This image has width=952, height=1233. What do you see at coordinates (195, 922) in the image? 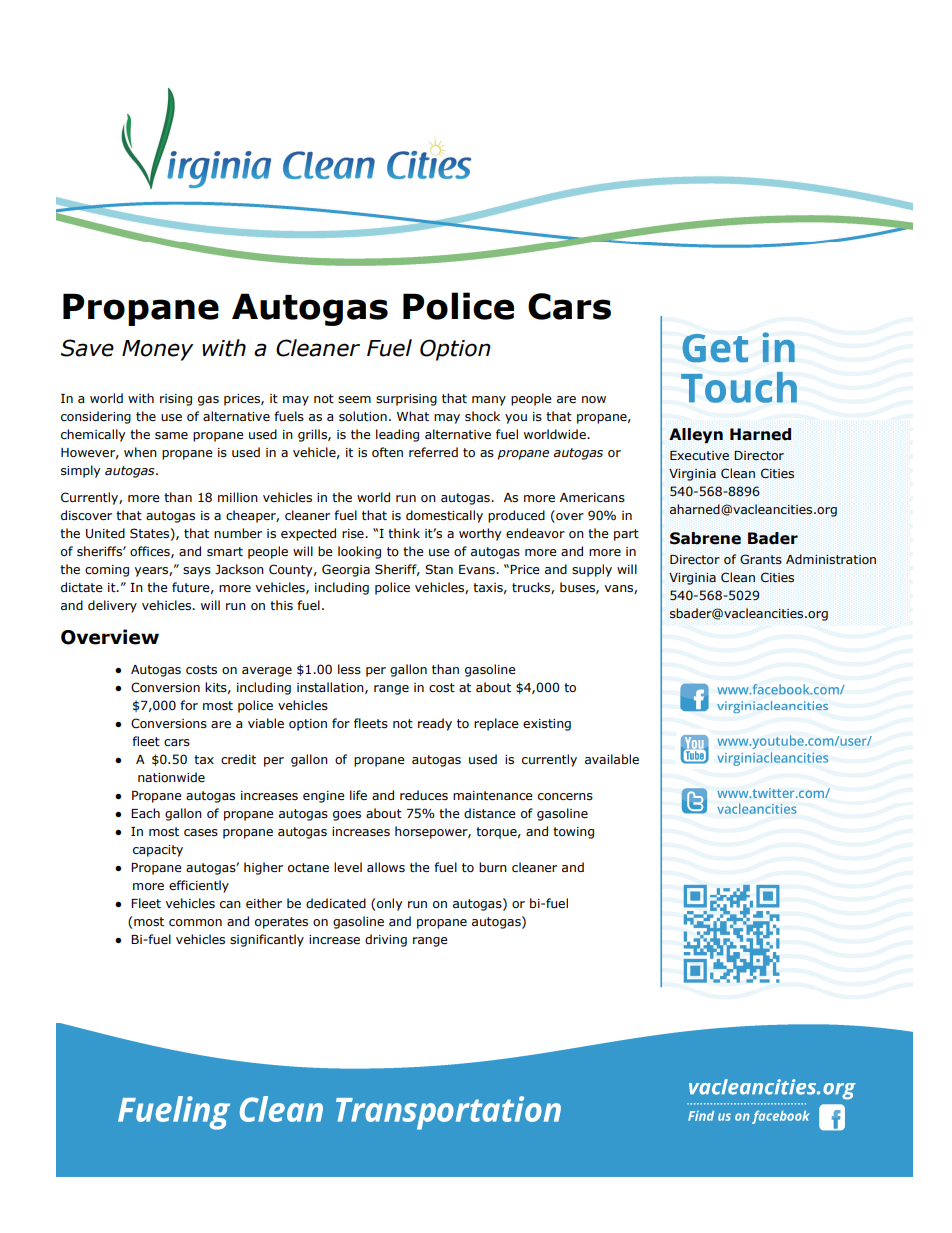
I see `common` at bounding box center [195, 922].
